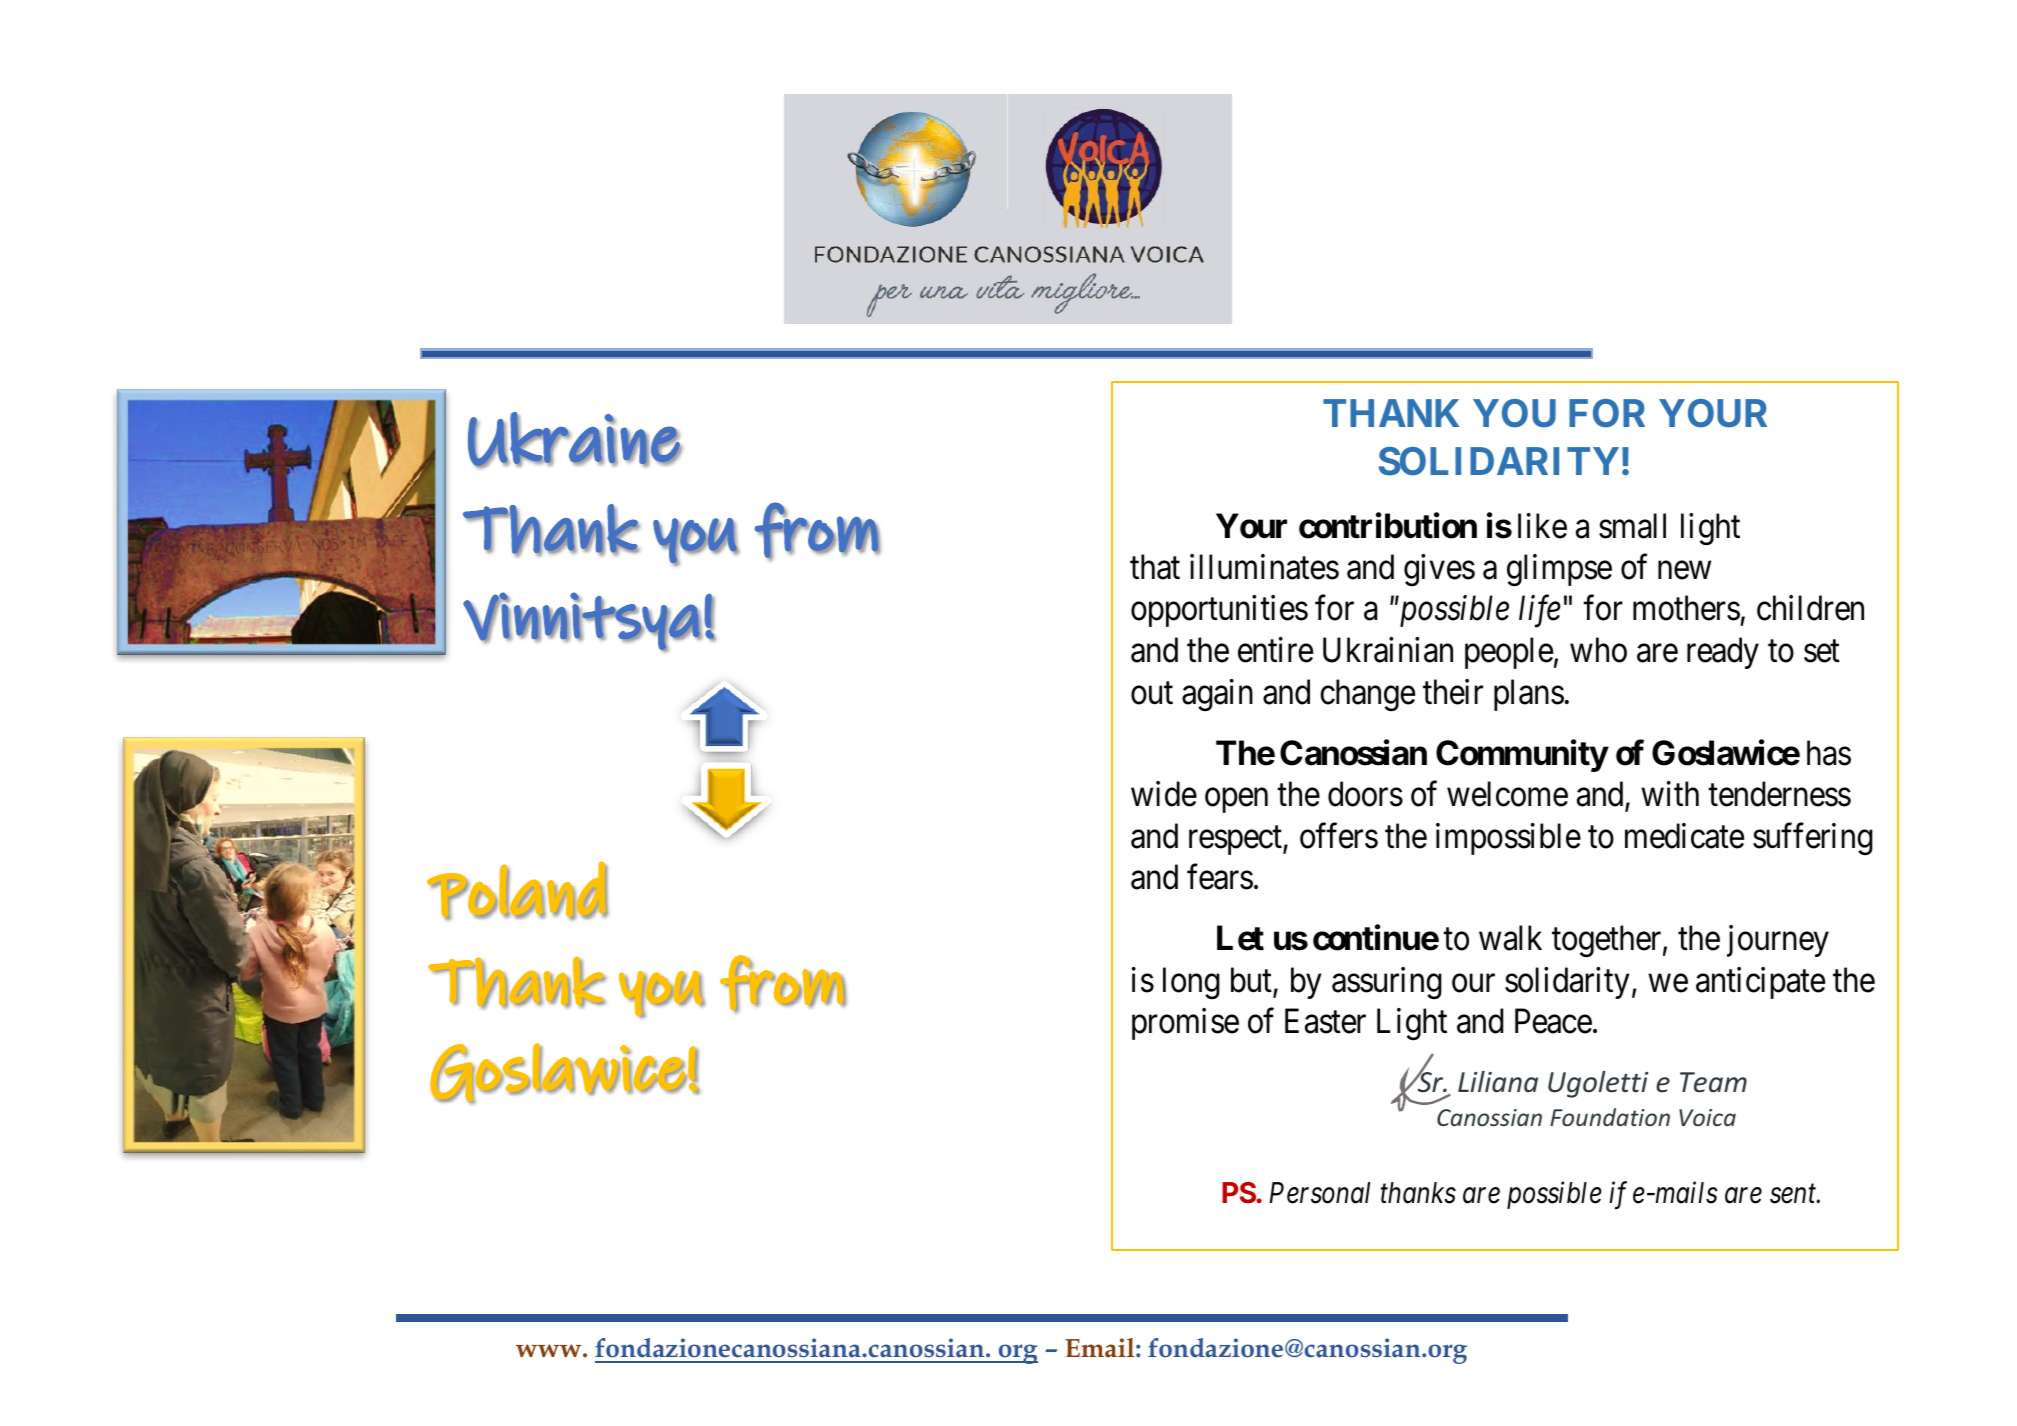 Image resolution: width=2017 pixels, height=1426 pixels. What do you see at coordinates (1236, 841) in the screenshot?
I see `respect` at bounding box center [1236, 841].
